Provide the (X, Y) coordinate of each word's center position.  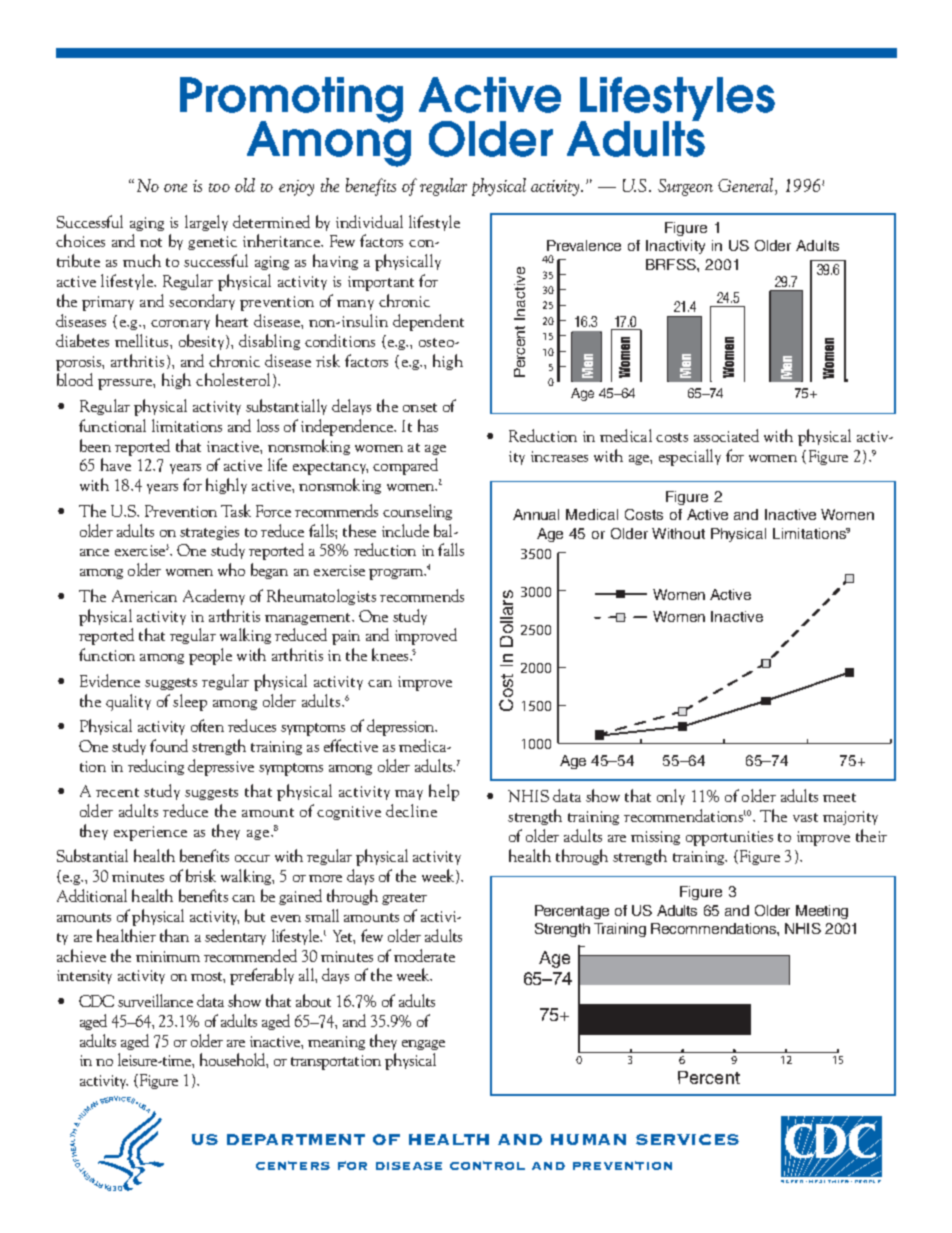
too (219, 187)
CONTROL (487, 1165)
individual (369, 221)
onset (420, 407)
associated (726, 435)
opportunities (729, 838)
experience (150, 833)
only (671, 797)
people (210, 656)
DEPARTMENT (296, 1139)
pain (346, 637)
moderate (424, 955)
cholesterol (233, 379)
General (747, 186)
